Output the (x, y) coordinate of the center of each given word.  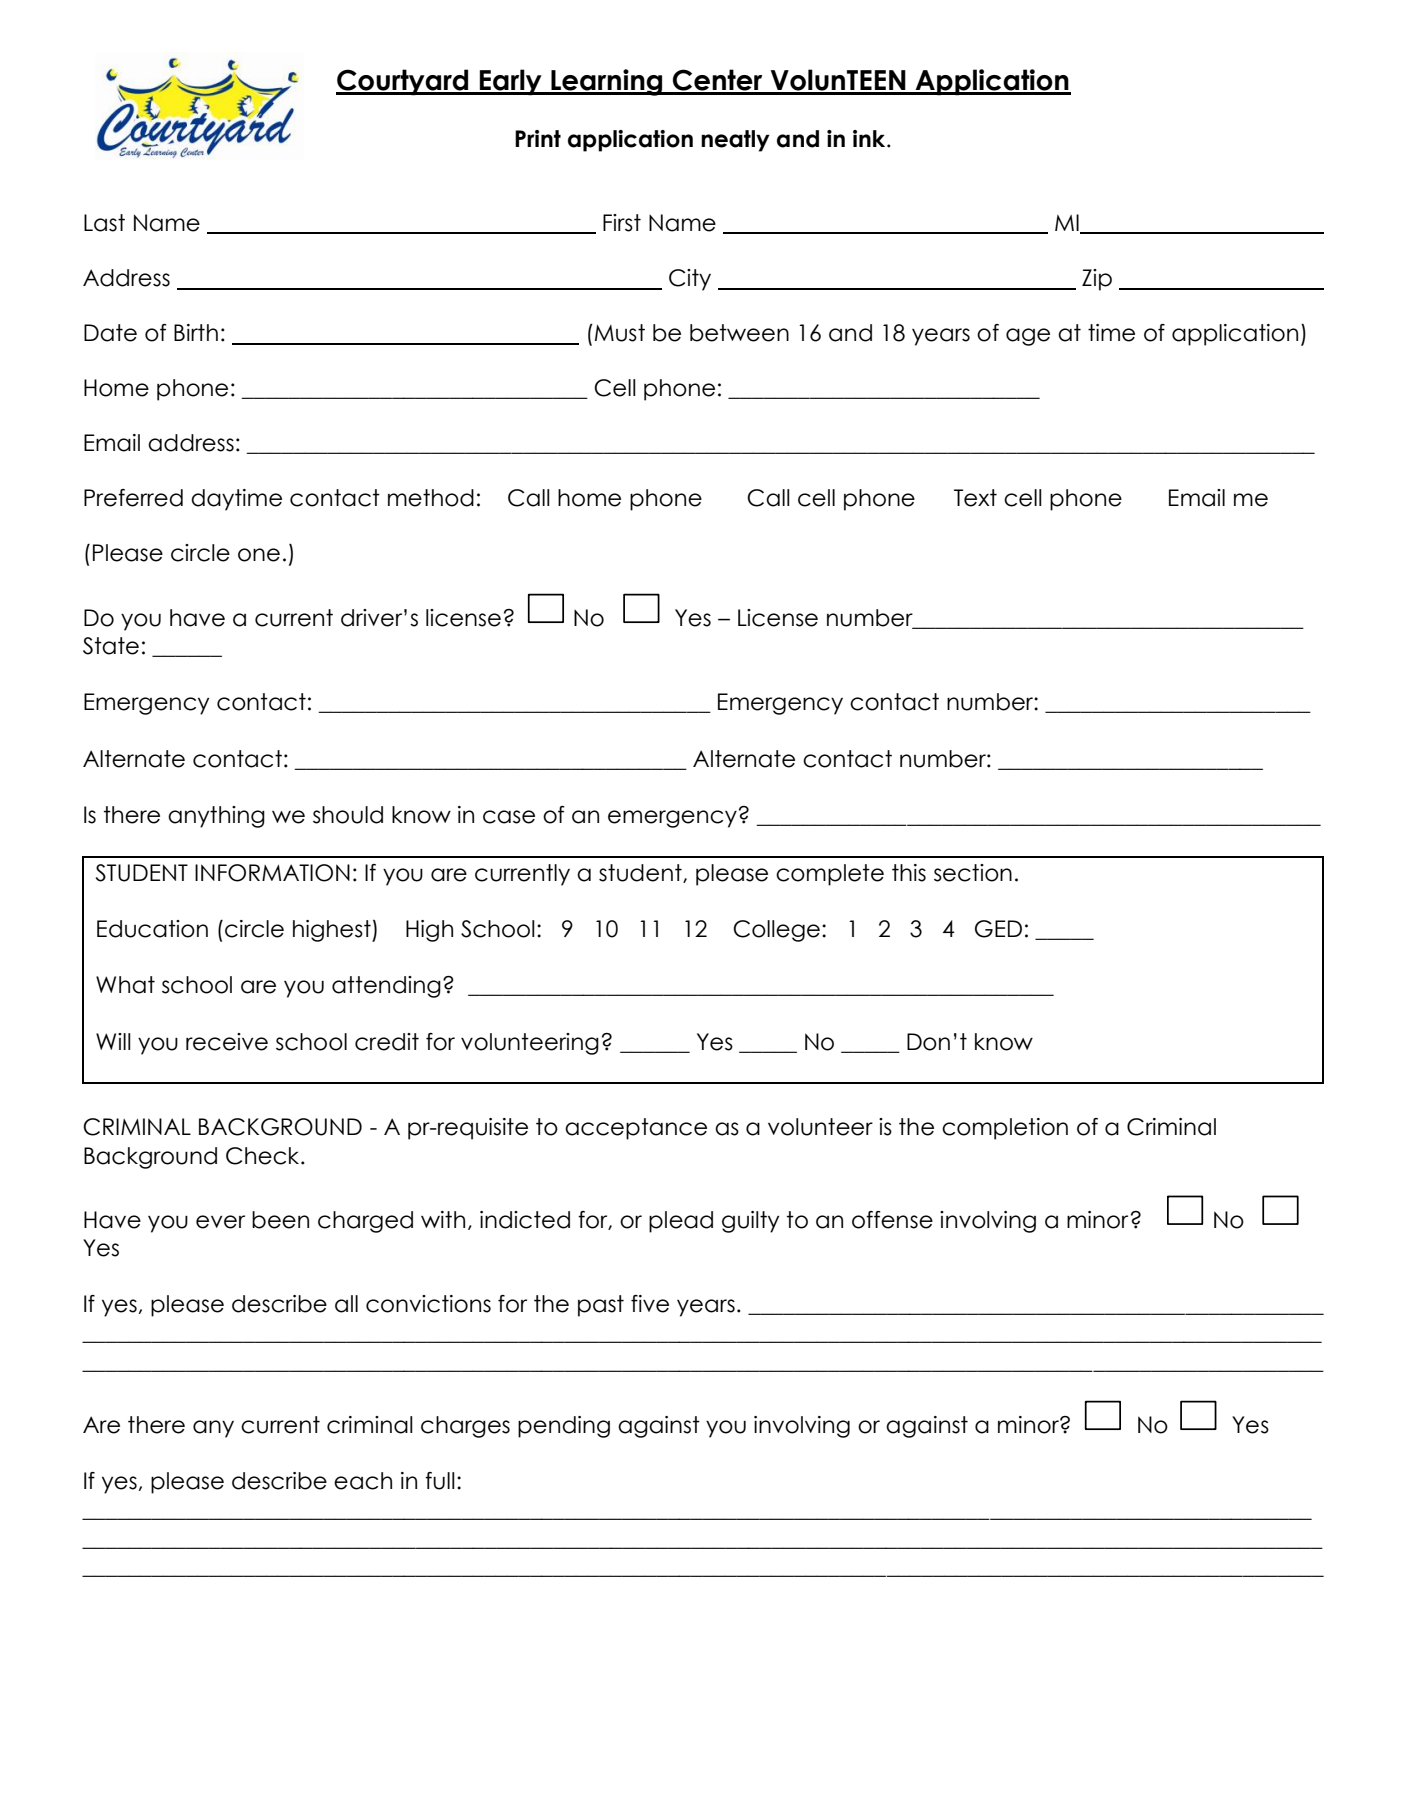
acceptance (636, 1129)
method (431, 498)
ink (870, 138)
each (363, 1481)
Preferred (133, 498)
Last (104, 223)
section (973, 873)
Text (975, 498)
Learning (607, 82)
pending (564, 1427)
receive (227, 1042)
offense (892, 1220)
